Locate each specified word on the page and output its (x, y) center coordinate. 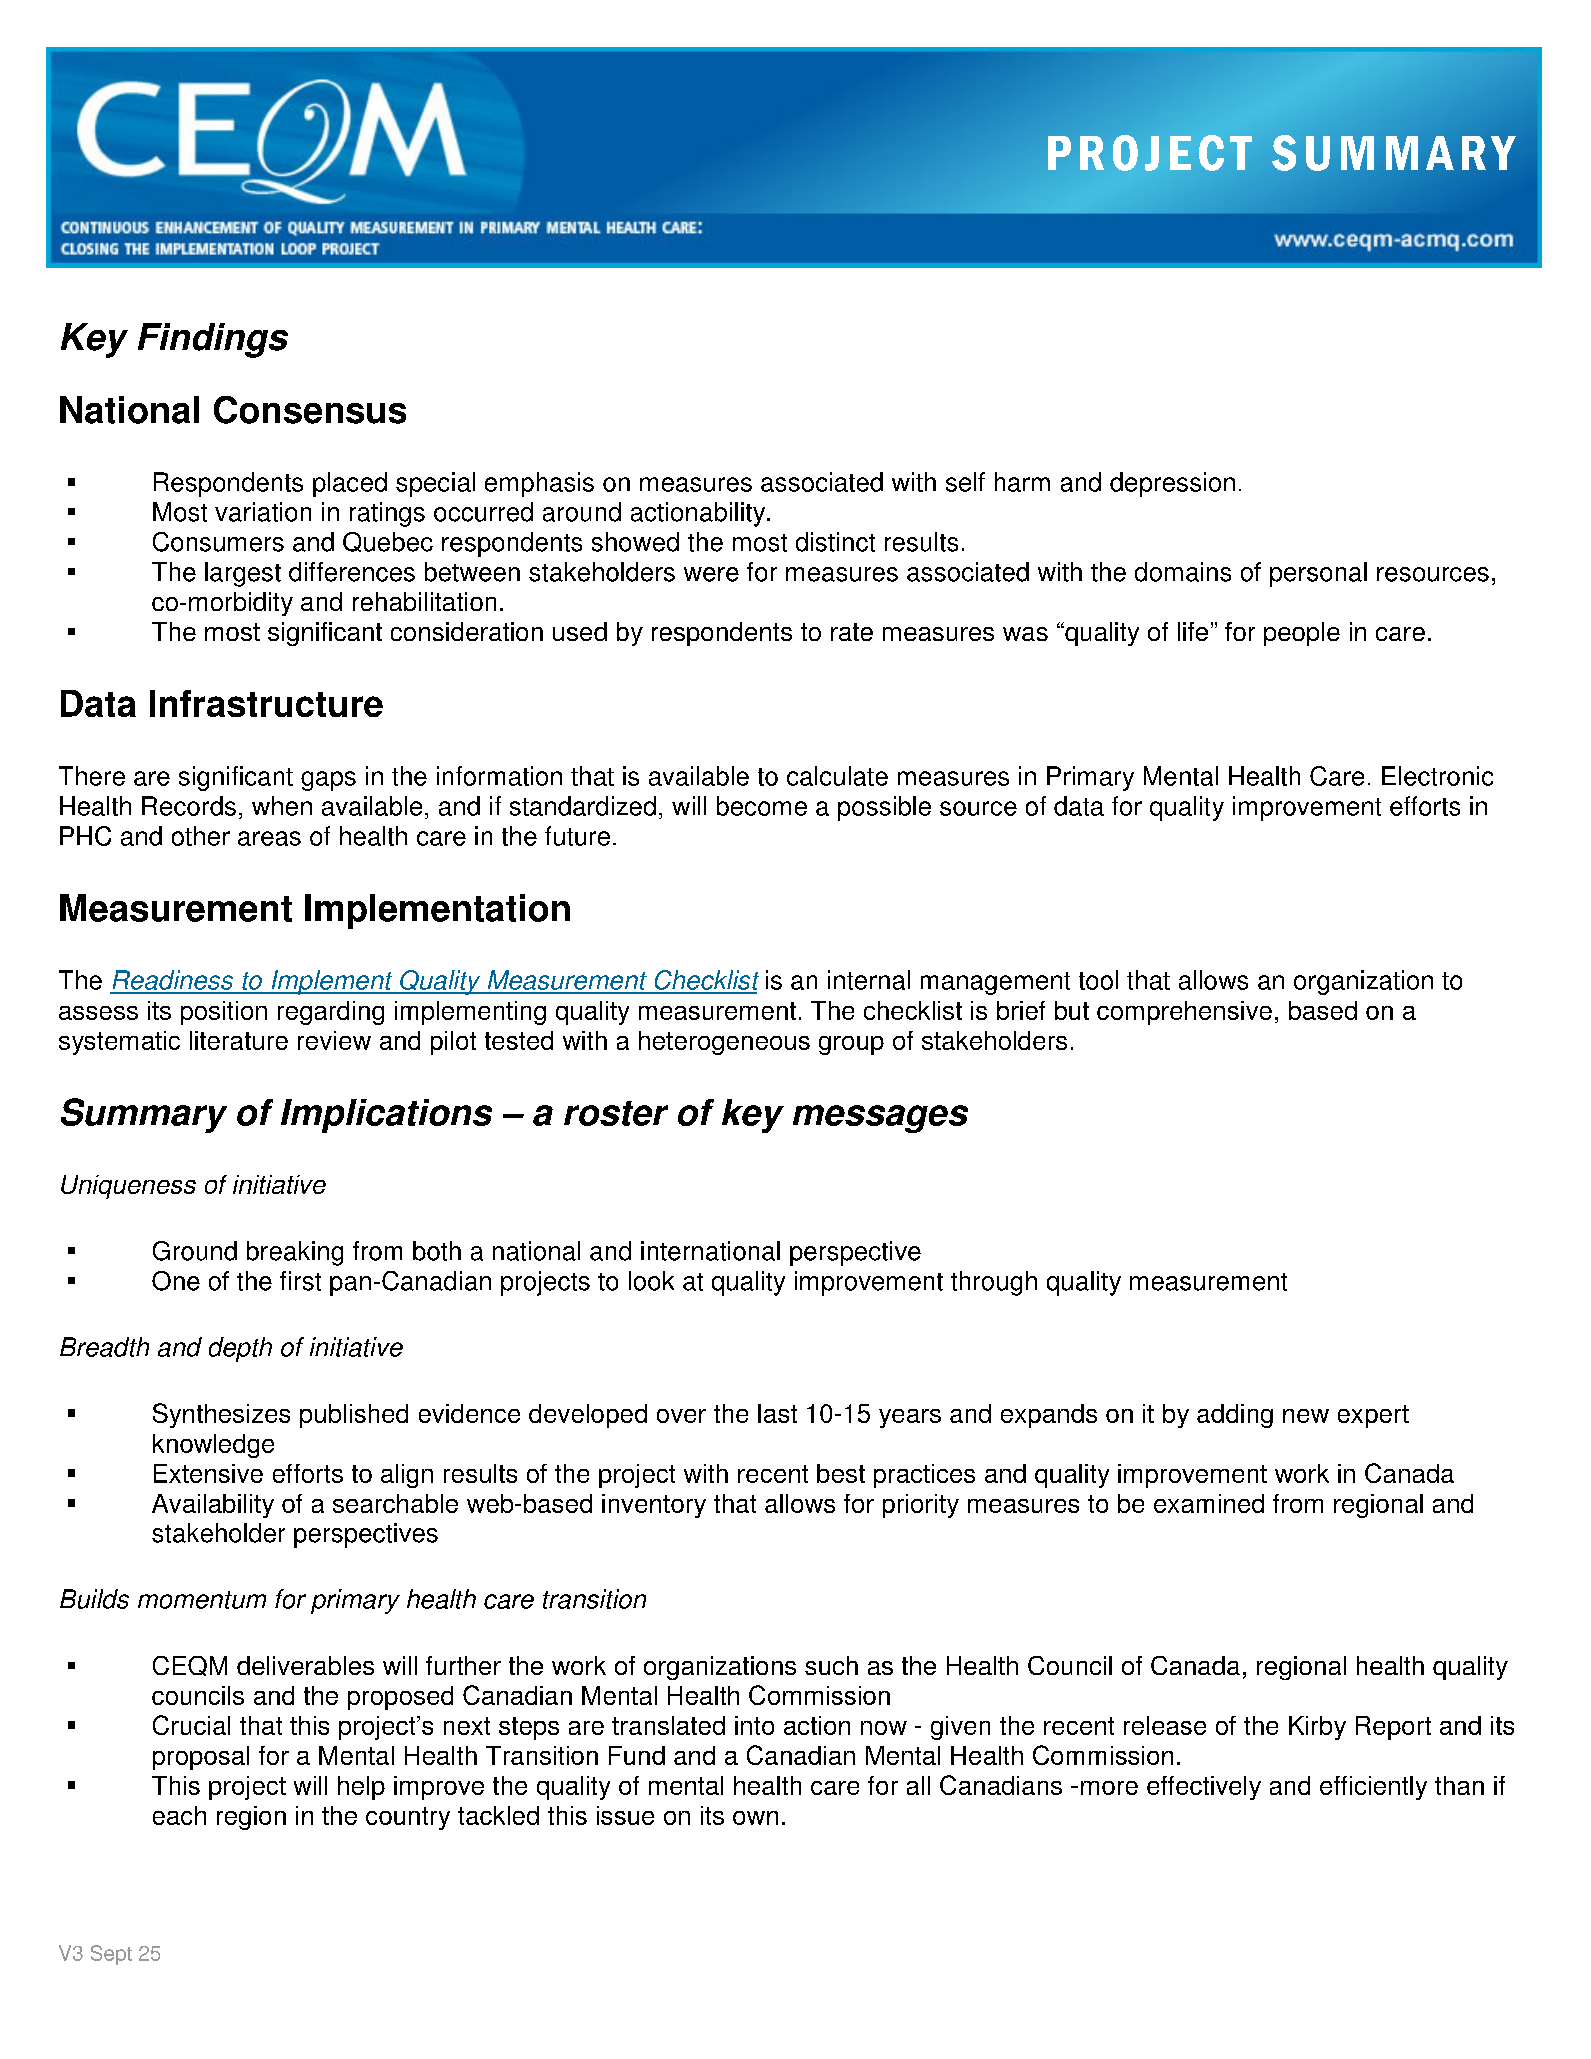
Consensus (310, 410)
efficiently (1373, 1788)
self (965, 482)
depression (1172, 484)
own (755, 1818)
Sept (111, 1955)
